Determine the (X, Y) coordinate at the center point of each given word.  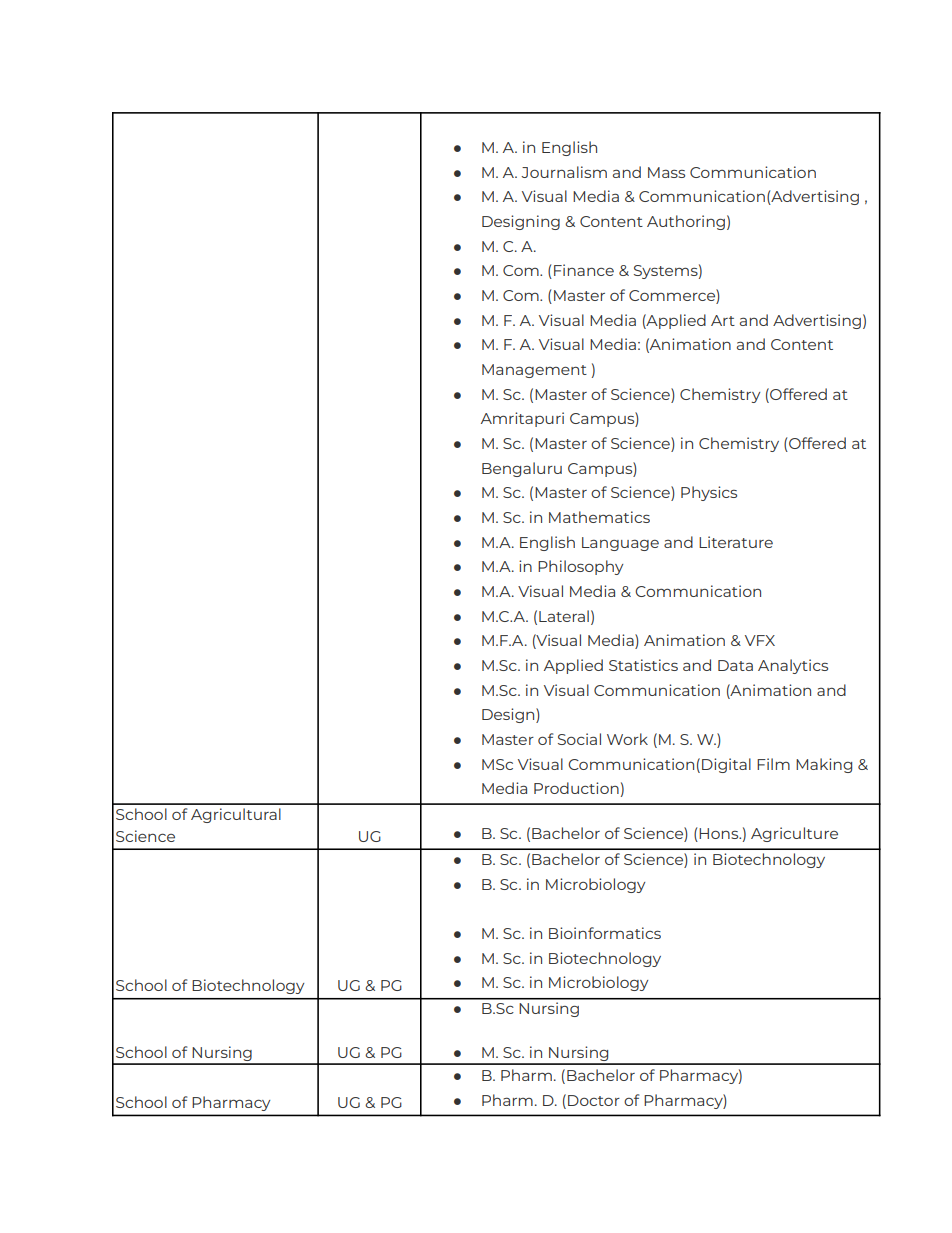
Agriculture (794, 834)
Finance (584, 270)
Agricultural (236, 815)
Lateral (564, 616)
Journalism (564, 172)
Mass (666, 172)
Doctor (594, 1100)
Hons (720, 833)
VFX (760, 640)
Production (576, 788)
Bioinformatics (605, 933)
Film (773, 764)
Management (534, 371)
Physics (709, 493)
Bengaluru (522, 469)
